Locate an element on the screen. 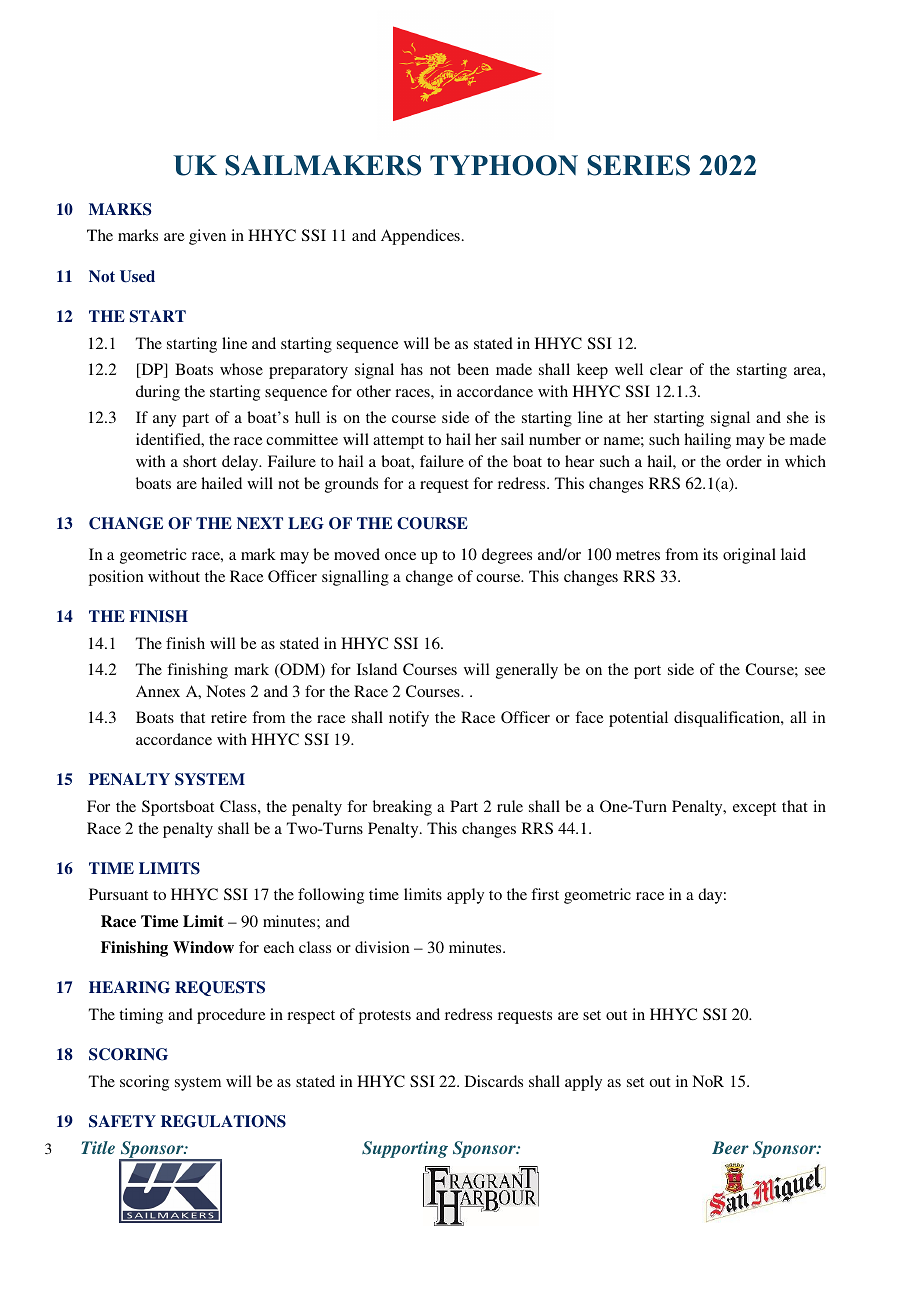  SERIES is located at coordinates (639, 165).
